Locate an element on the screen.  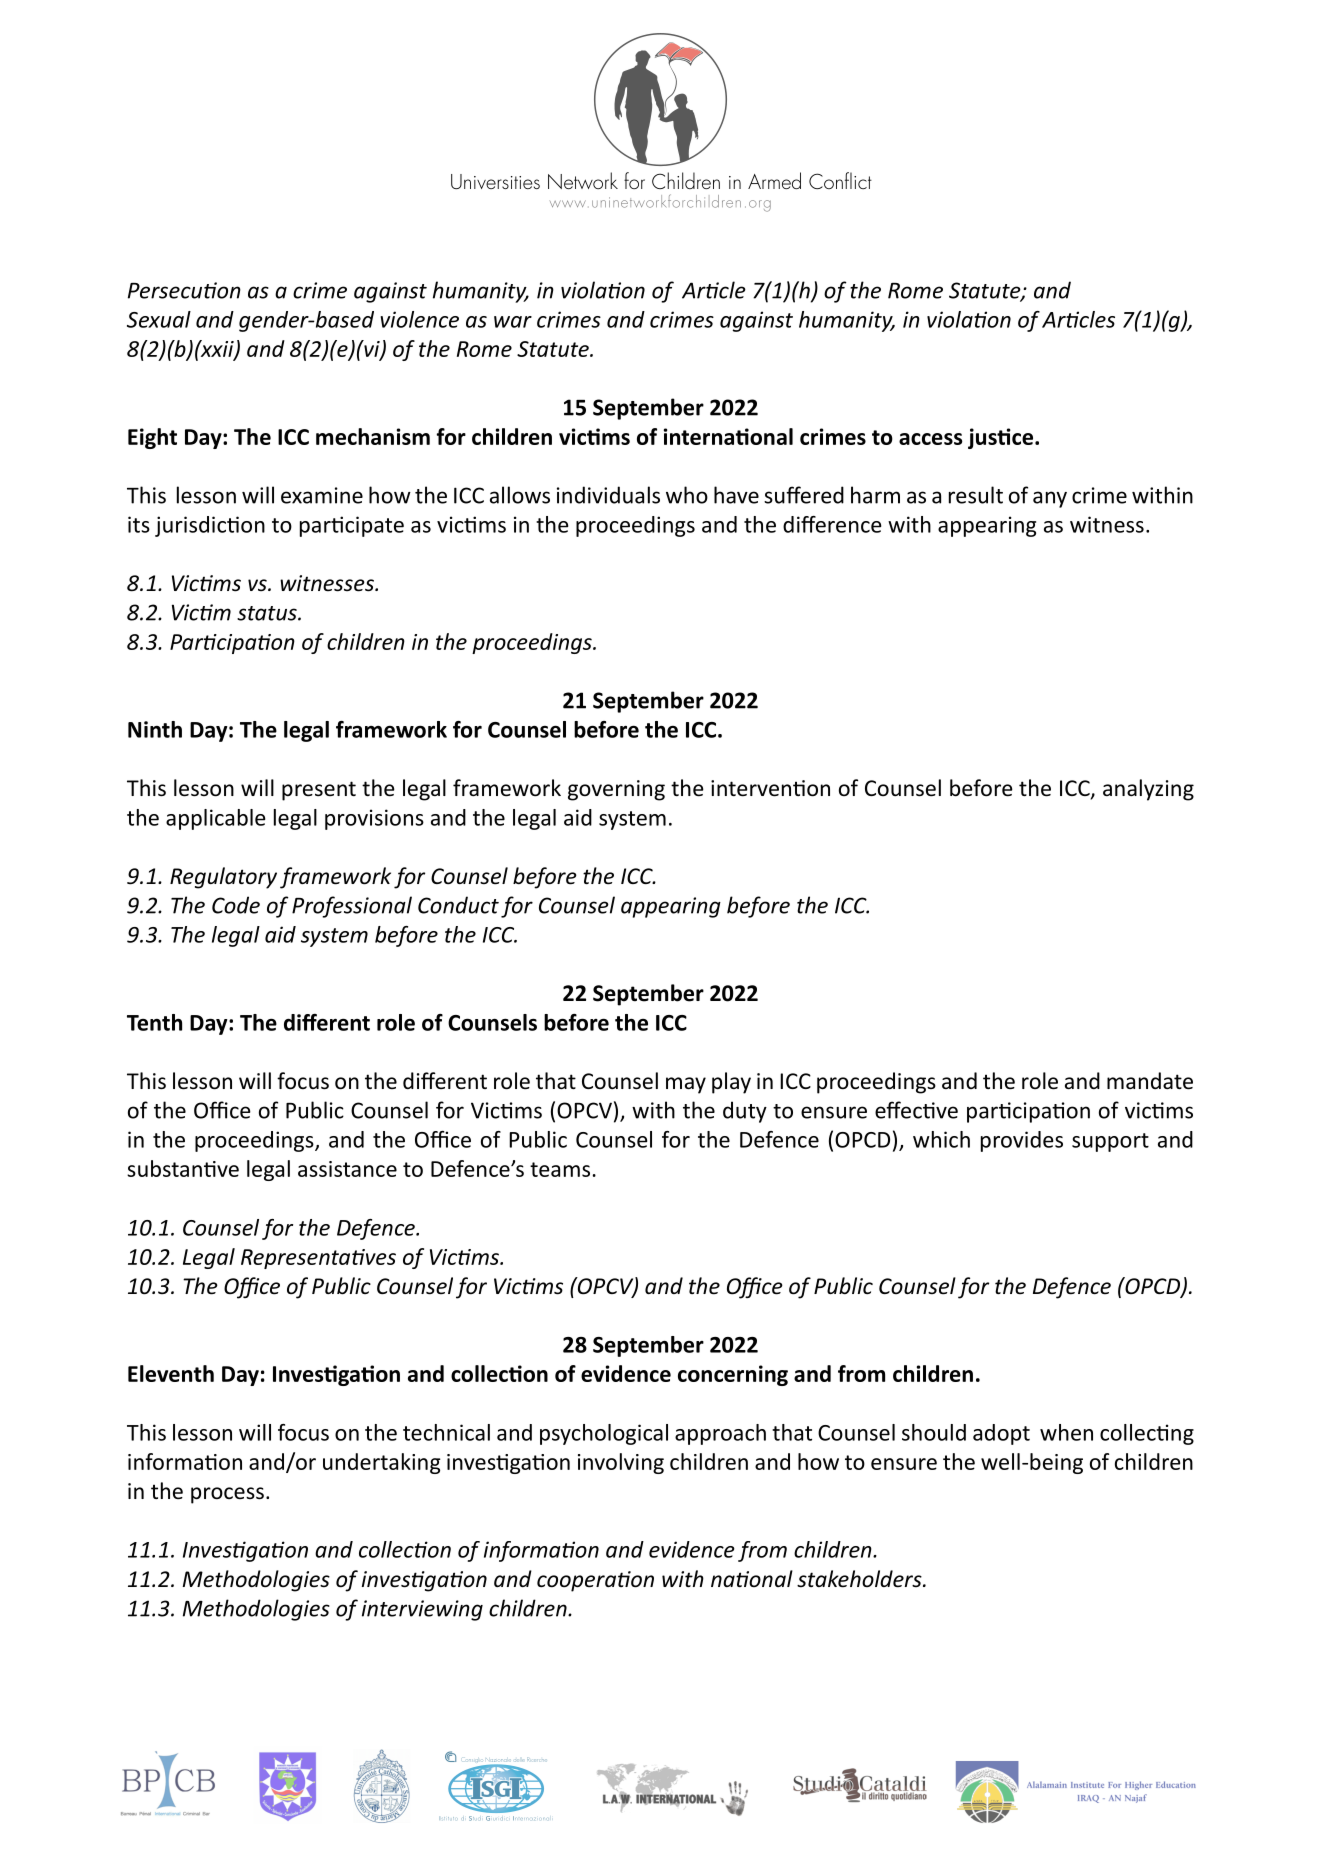
process is located at coordinates (227, 1495).
